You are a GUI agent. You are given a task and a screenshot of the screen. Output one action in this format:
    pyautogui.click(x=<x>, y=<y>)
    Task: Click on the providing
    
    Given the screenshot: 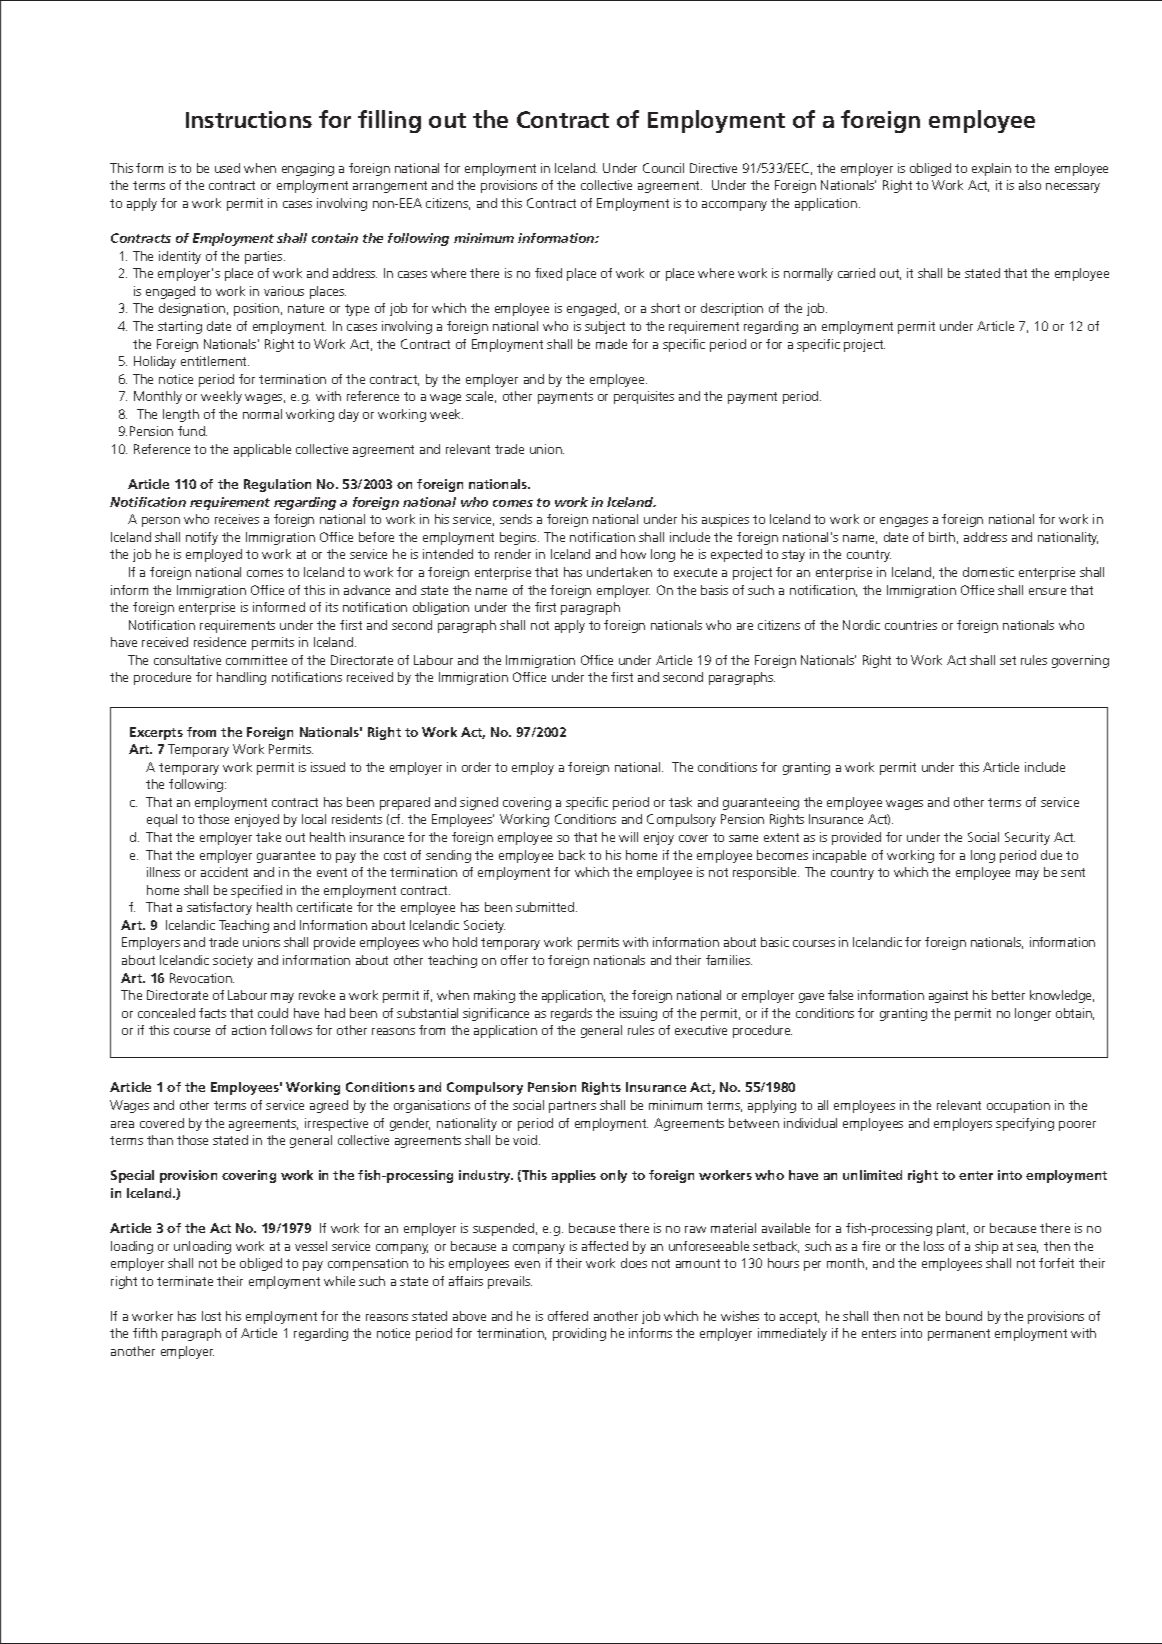 What is the action you would take?
    pyautogui.click(x=579, y=1334)
